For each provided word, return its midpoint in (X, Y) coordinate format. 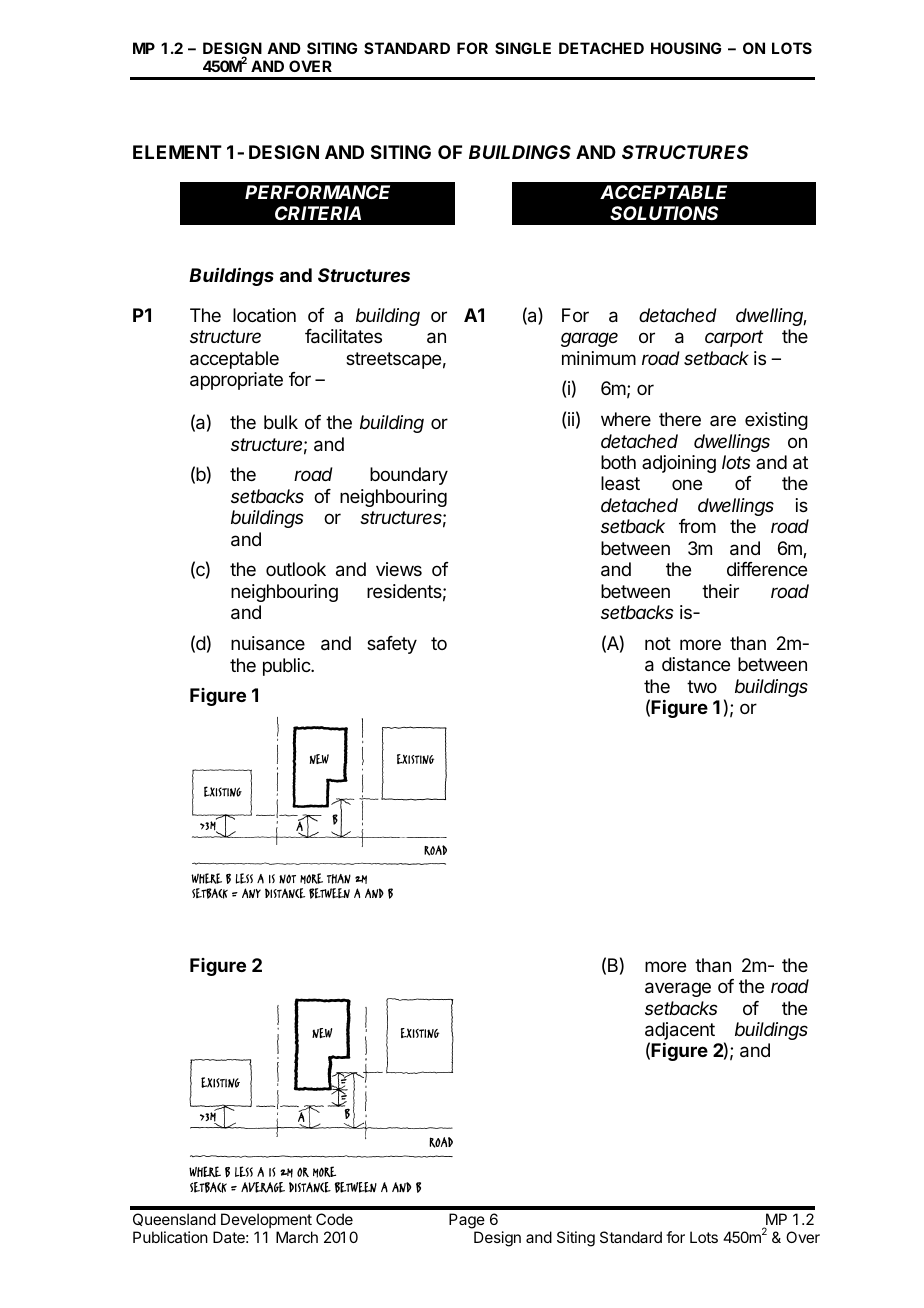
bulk (281, 422)
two (702, 686)
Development (266, 1220)
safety (392, 645)
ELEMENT (177, 152)
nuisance (268, 643)
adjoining (679, 464)
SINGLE (523, 48)
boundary (409, 476)
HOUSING (686, 48)
